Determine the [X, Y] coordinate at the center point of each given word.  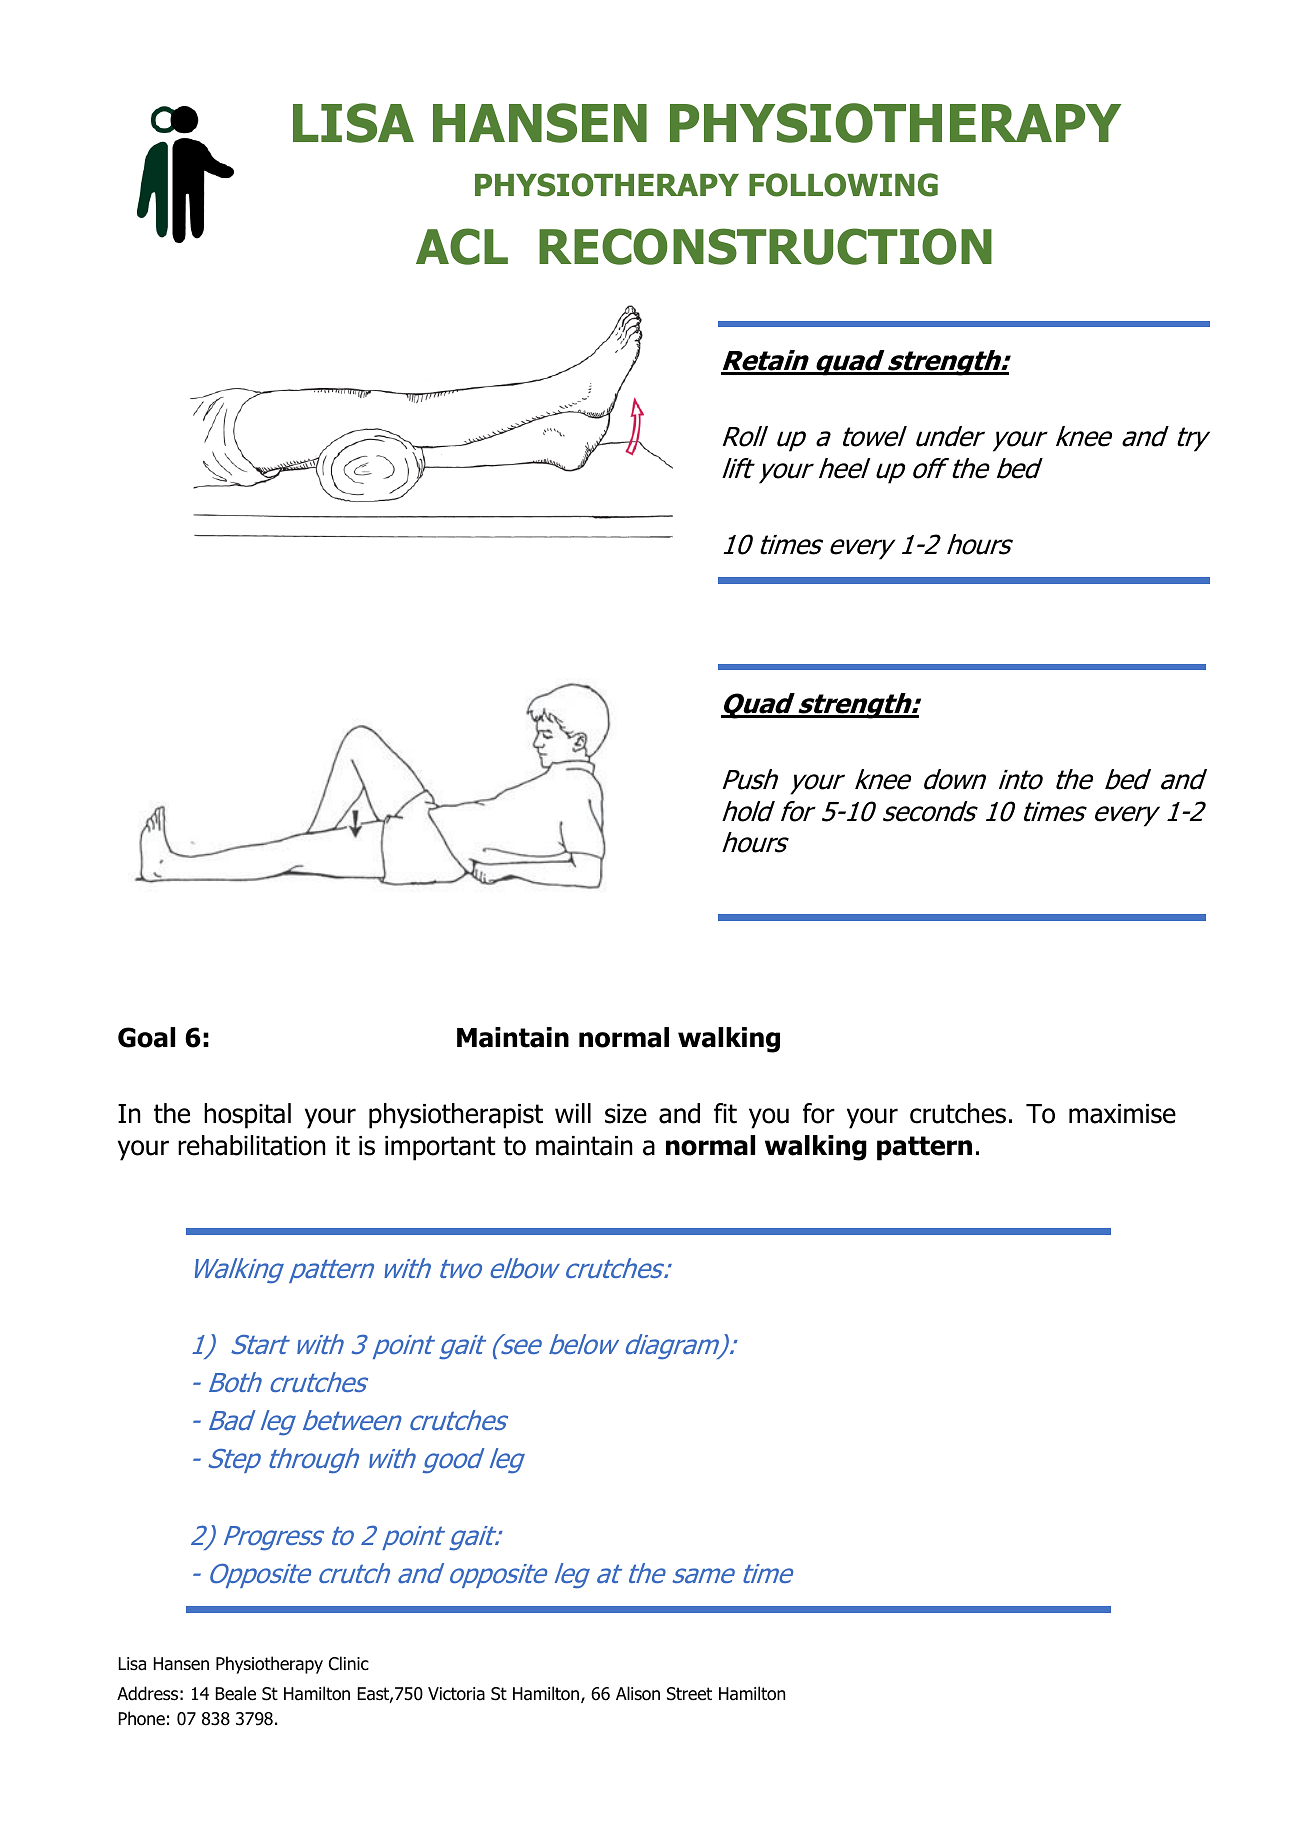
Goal [146, 1037]
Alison [638, 1693]
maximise [1122, 1114]
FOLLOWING [843, 185]
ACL [462, 246]
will [573, 1113]
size [626, 1114]
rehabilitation [252, 1145]
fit [725, 1113]
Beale [235, 1693]
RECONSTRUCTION [765, 246]
